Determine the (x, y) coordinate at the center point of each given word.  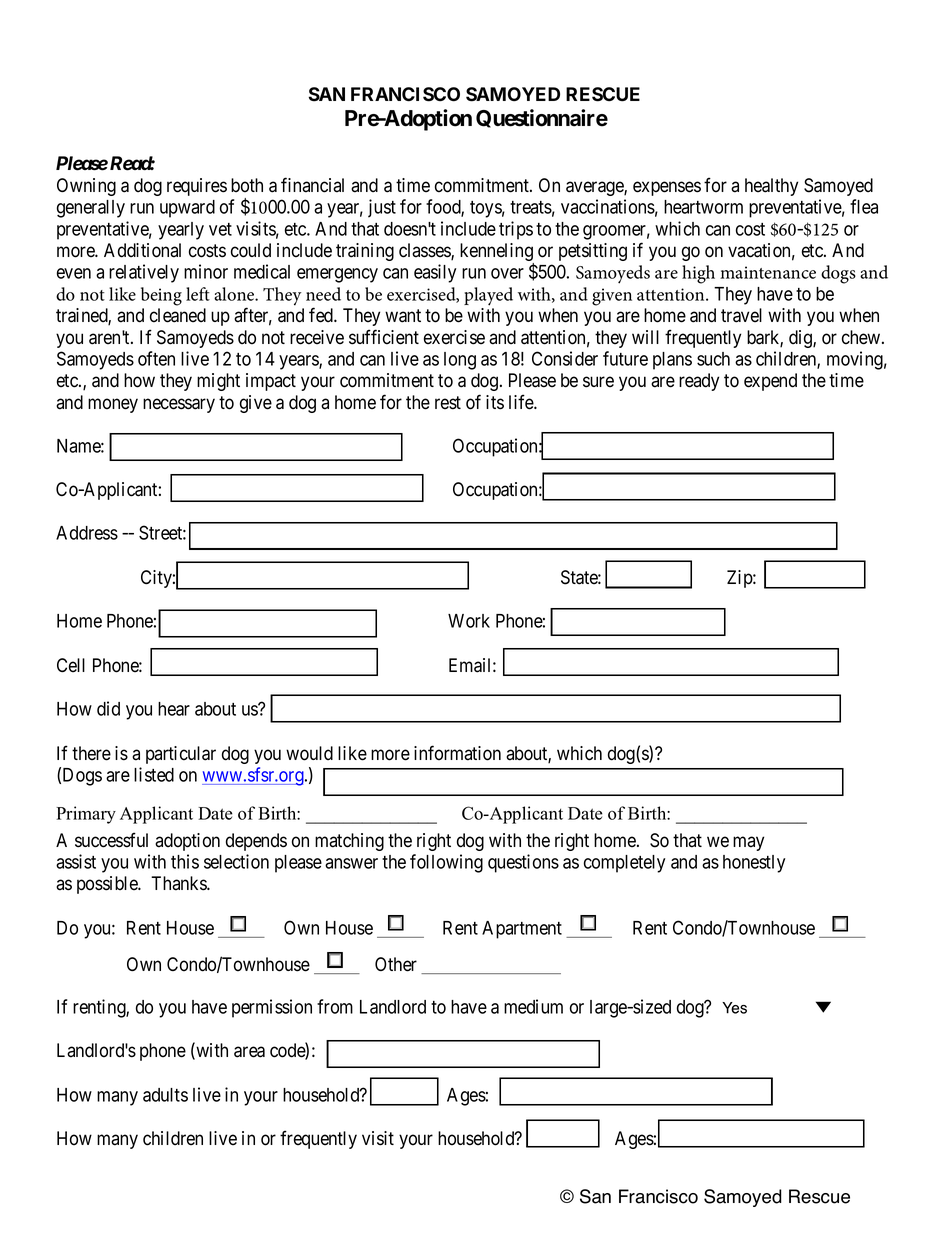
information (457, 753)
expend (770, 382)
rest (448, 403)
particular (181, 755)
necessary (179, 405)
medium (533, 1006)
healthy (771, 187)
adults (165, 1095)
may (748, 843)
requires (197, 187)
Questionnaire (542, 118)
